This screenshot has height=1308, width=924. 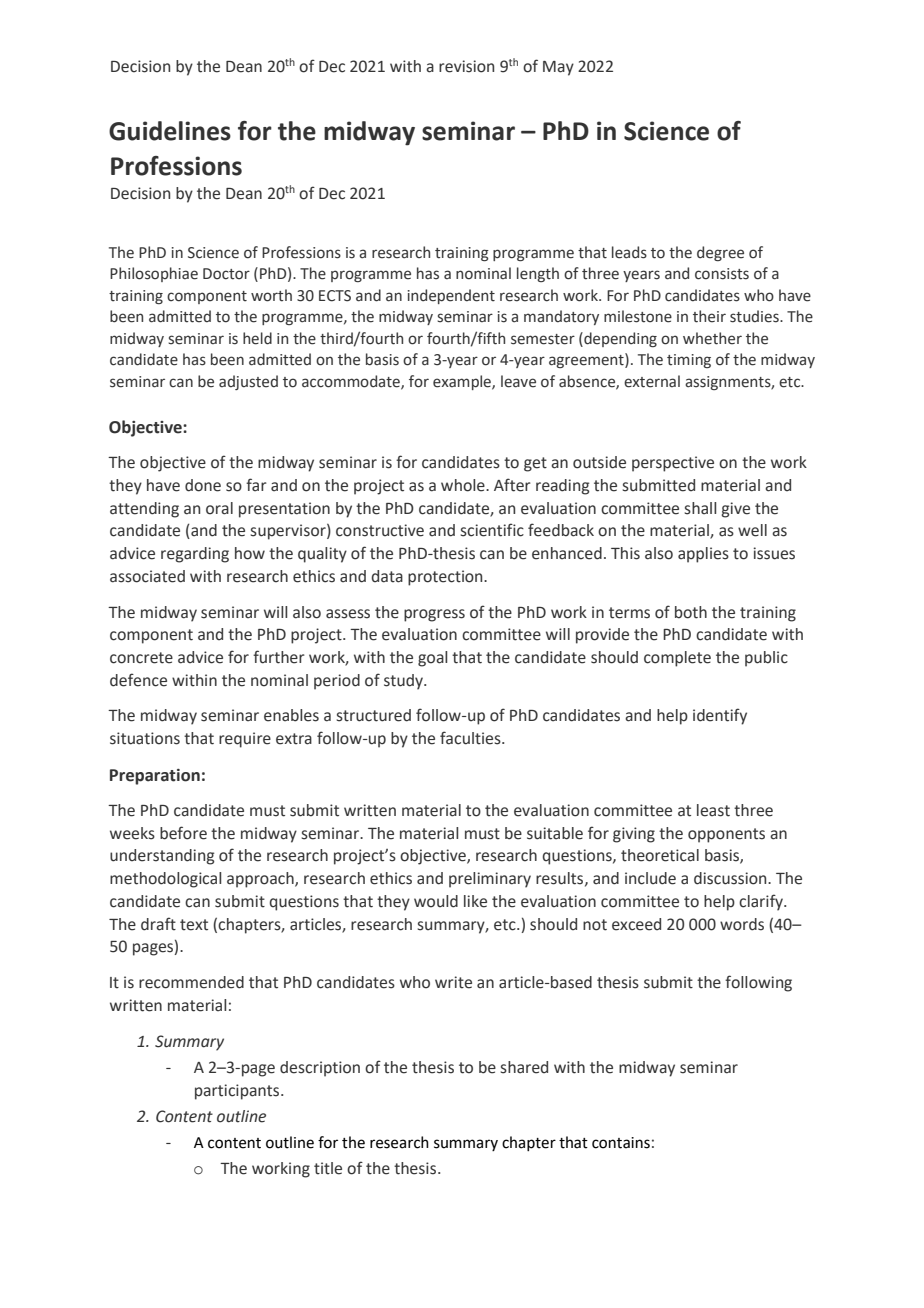 What do you see at coordinates (558, 68) in the screenshot?
I see `May` at bounding box center [558, 68].
